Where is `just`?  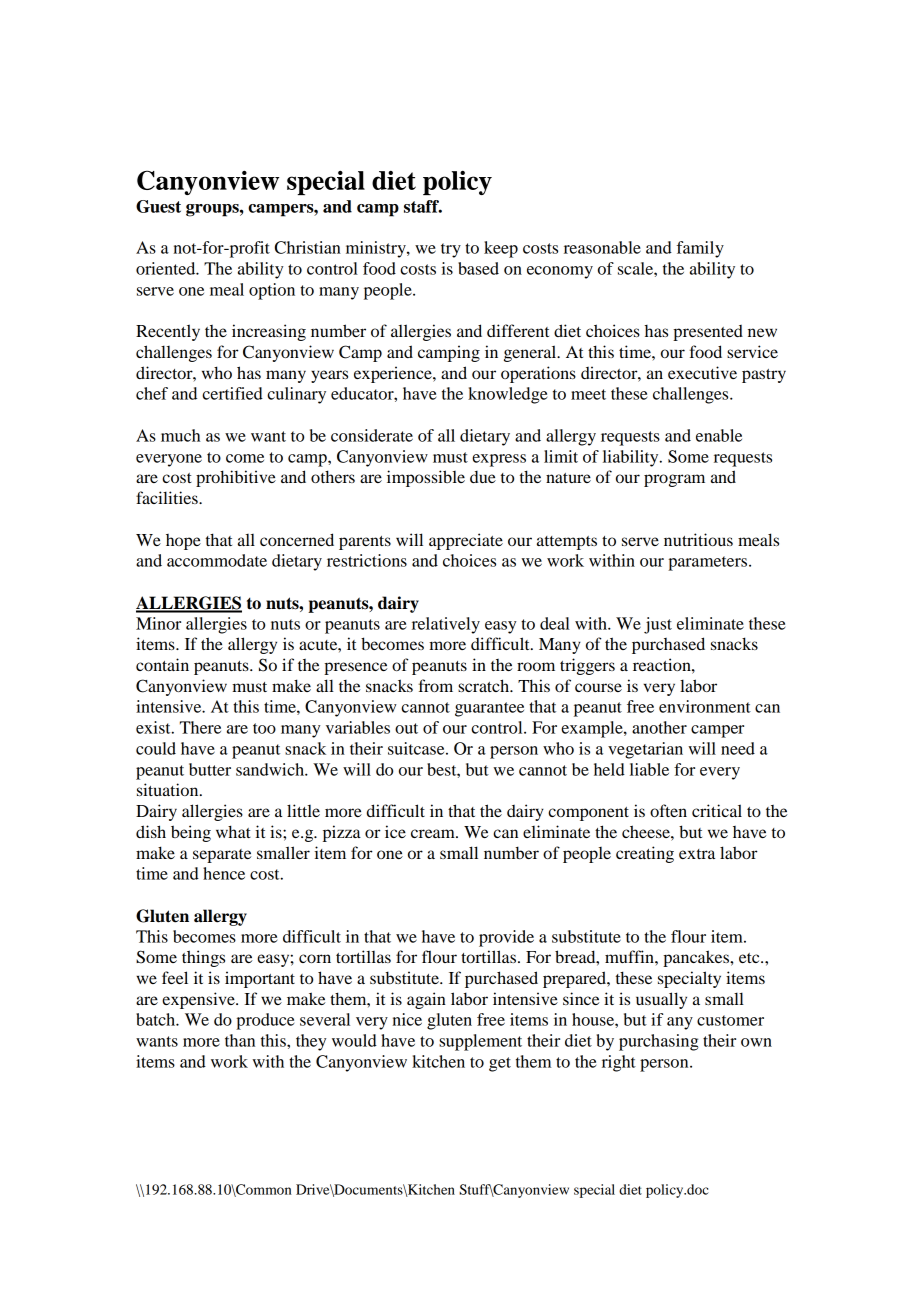 just is located at coordinates (658, 625).
